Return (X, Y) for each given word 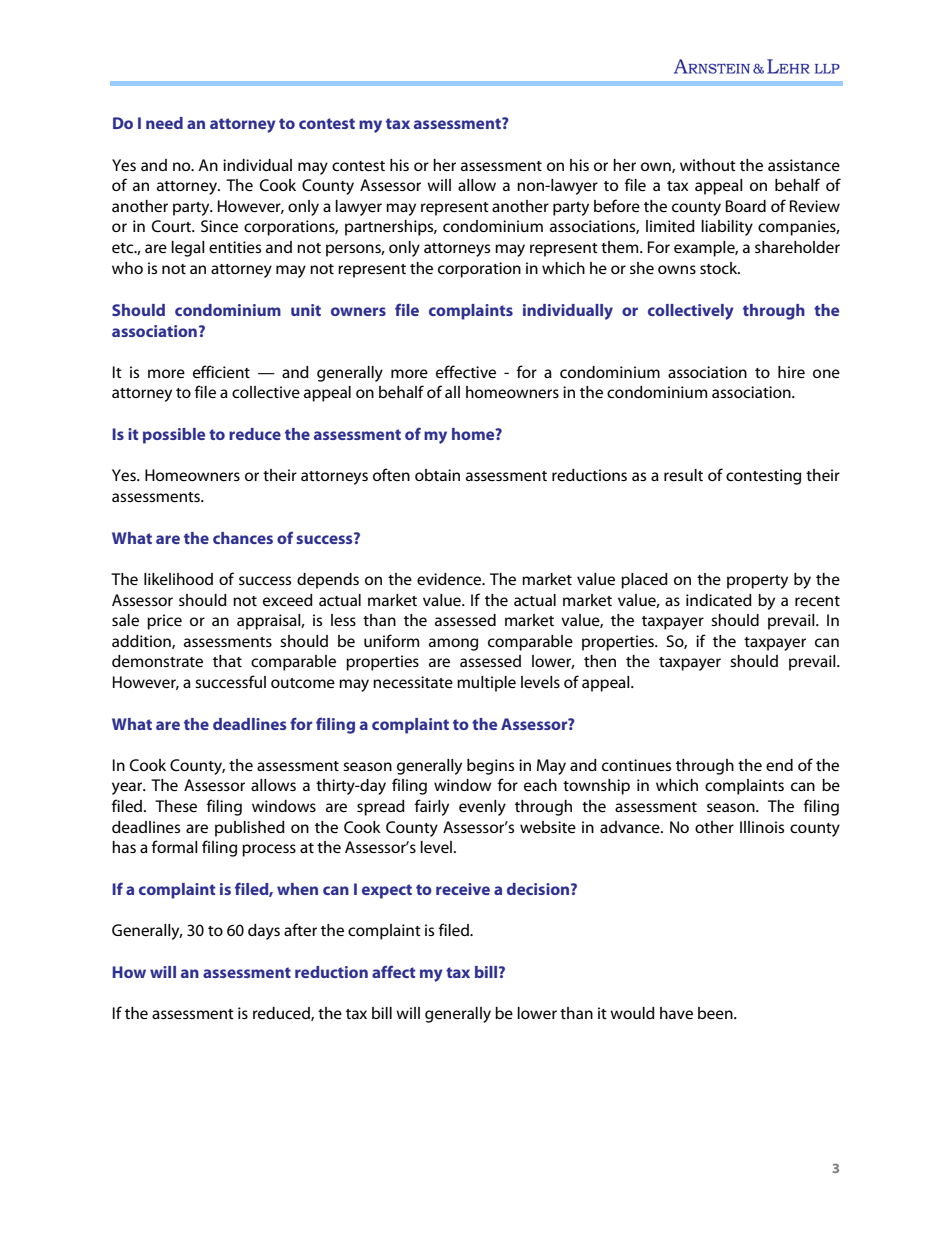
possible (174, 436)
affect (393, 971)
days (264, 932)
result (683, 475)
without (708, 165)
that (227, 661)
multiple (486, 684)
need (164, 123)
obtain (437, 475)
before (617, 205)
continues (636, 765)
